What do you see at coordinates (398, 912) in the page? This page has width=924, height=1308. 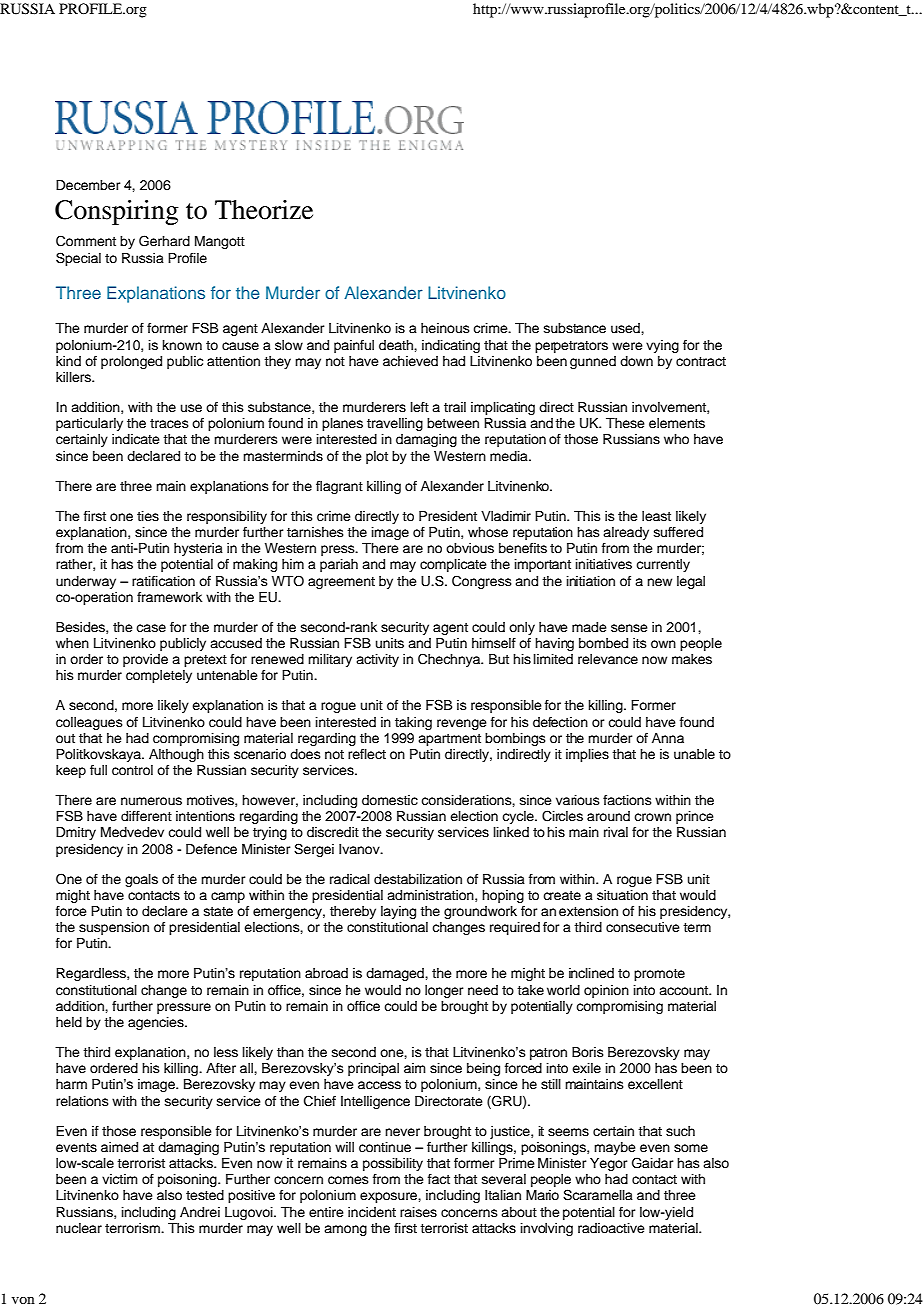 I see `laying` at bounding box center [398, 912].
